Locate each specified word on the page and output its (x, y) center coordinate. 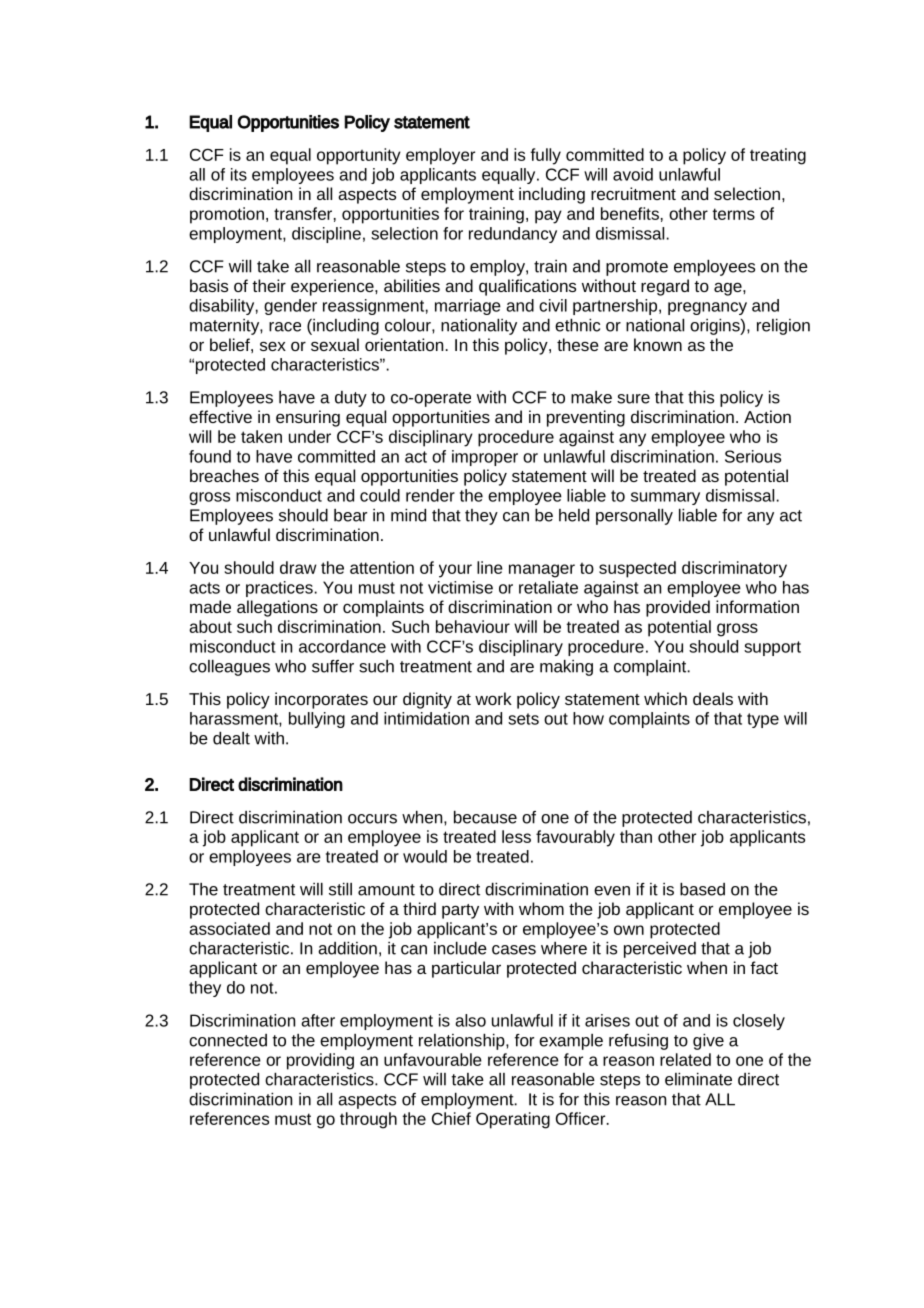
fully (545, 156)
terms (734, 214)
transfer (303, 213)
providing (320, 1061)
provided (678, 608)
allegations (277, 608)
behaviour (473, 626)
